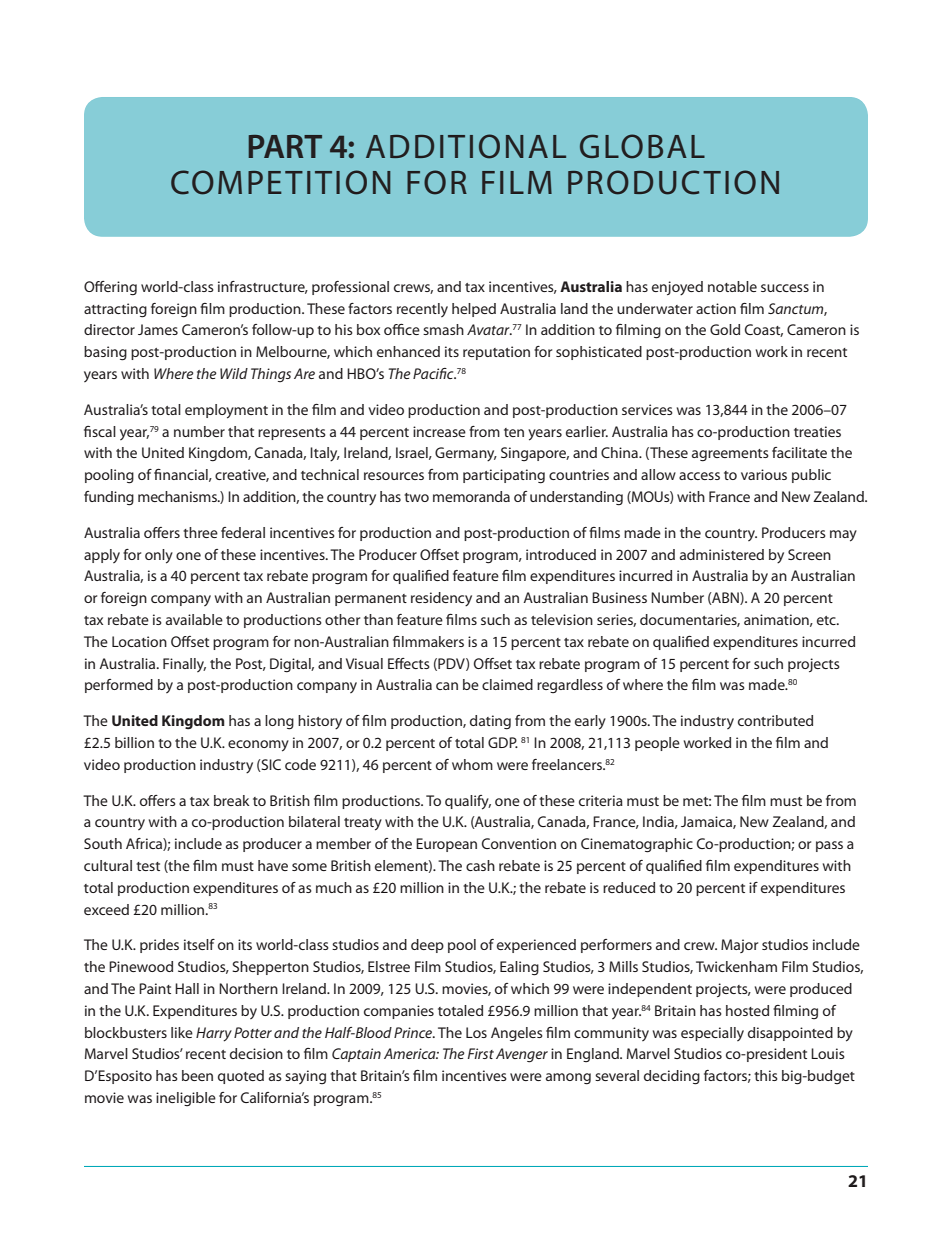 This document has width=952, height=1233. Describe the element at coordinates (466, 454) in the document. I see `Germany` at that location.
